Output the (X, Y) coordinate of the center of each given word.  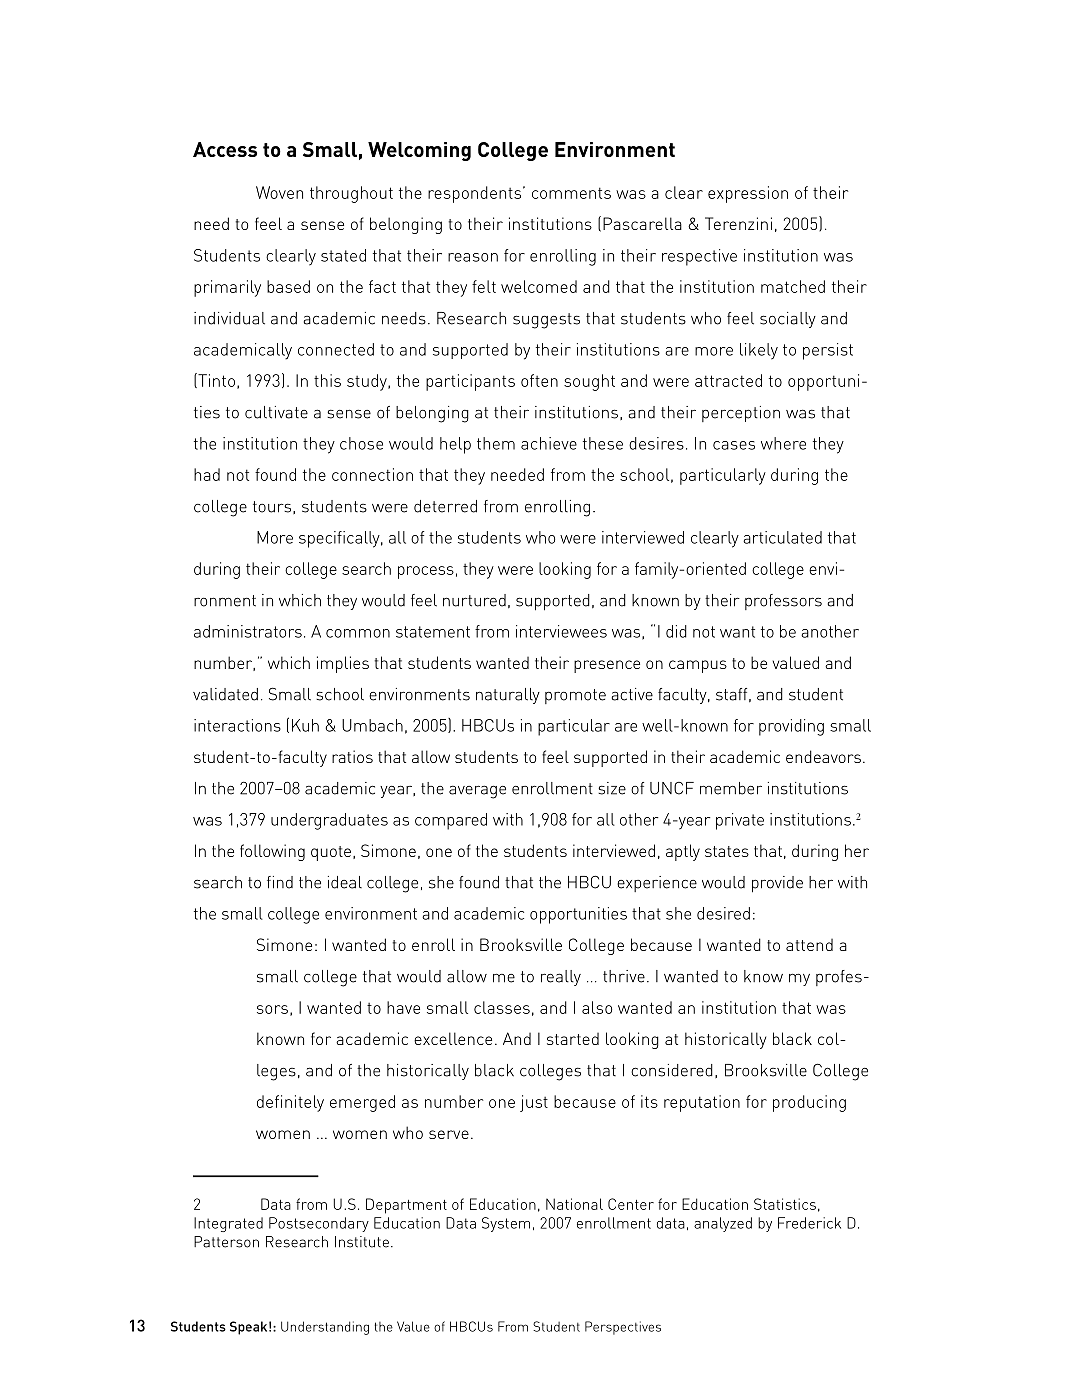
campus (698, 666)
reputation (702, 1103)
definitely (290, 1103)
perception (741, 414)
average (477, 792)
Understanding (325, 1328)
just (534, 1103)
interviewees (561, 631)
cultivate (276, 412)
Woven (279, 192)
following (272, 852)
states (727, 851)
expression (748, 194)
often (539, 380)
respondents (476, 194)
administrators (248, 631)
